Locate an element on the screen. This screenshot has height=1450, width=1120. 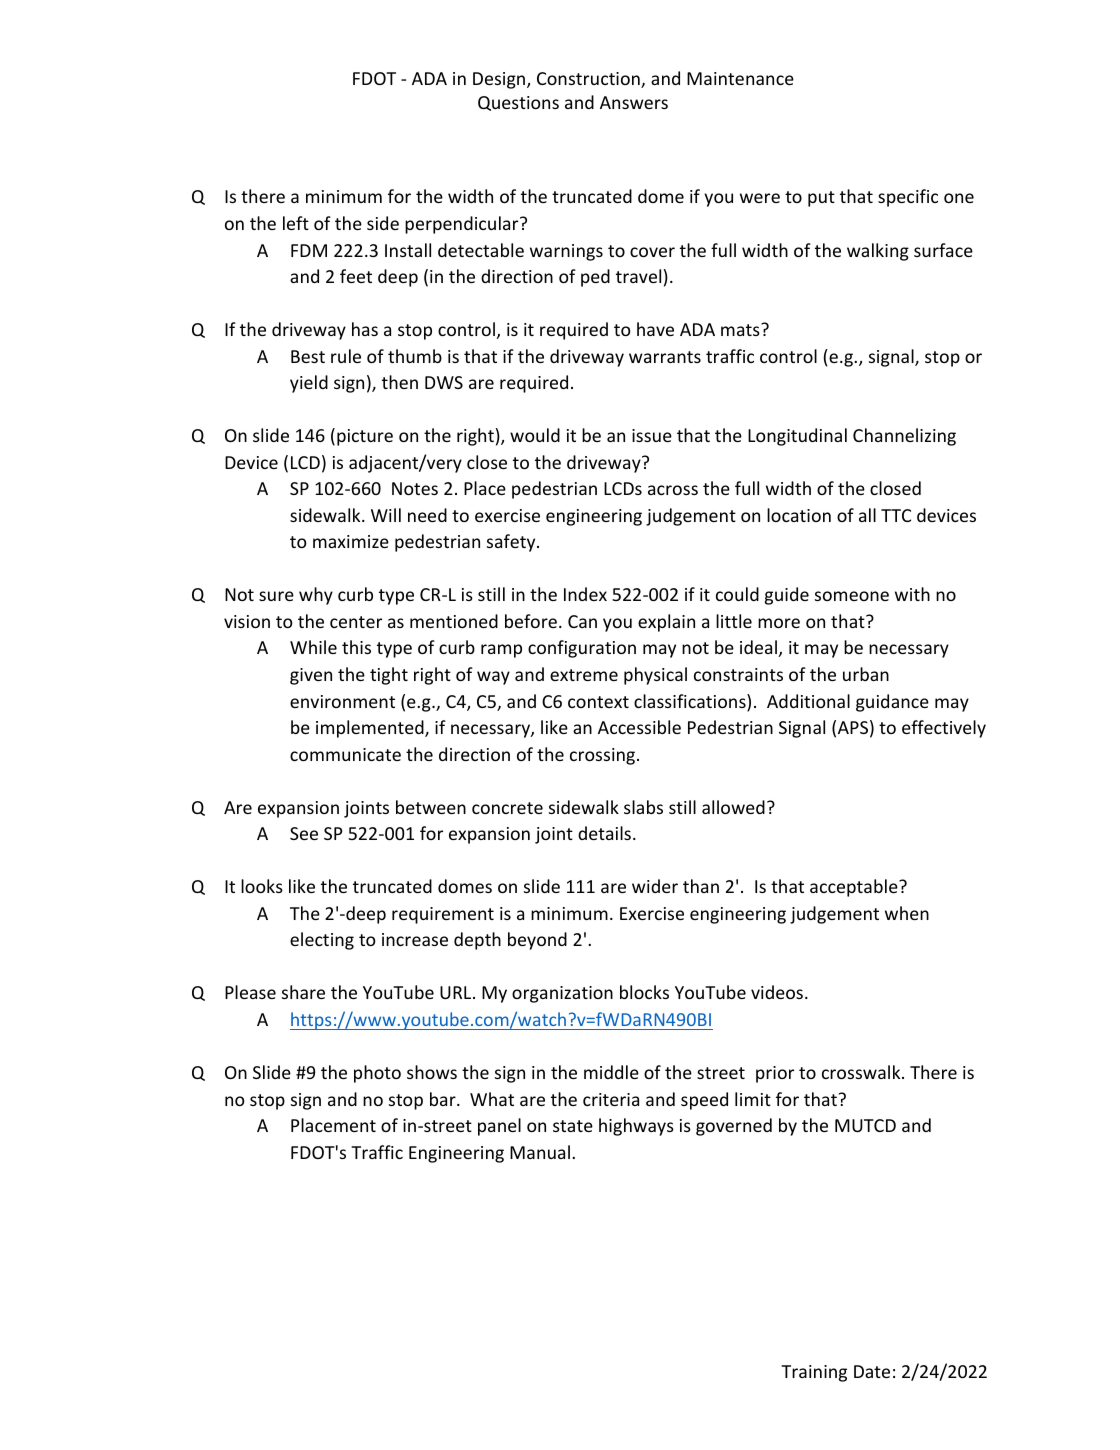
issue is located at coordinates (652, 435).
